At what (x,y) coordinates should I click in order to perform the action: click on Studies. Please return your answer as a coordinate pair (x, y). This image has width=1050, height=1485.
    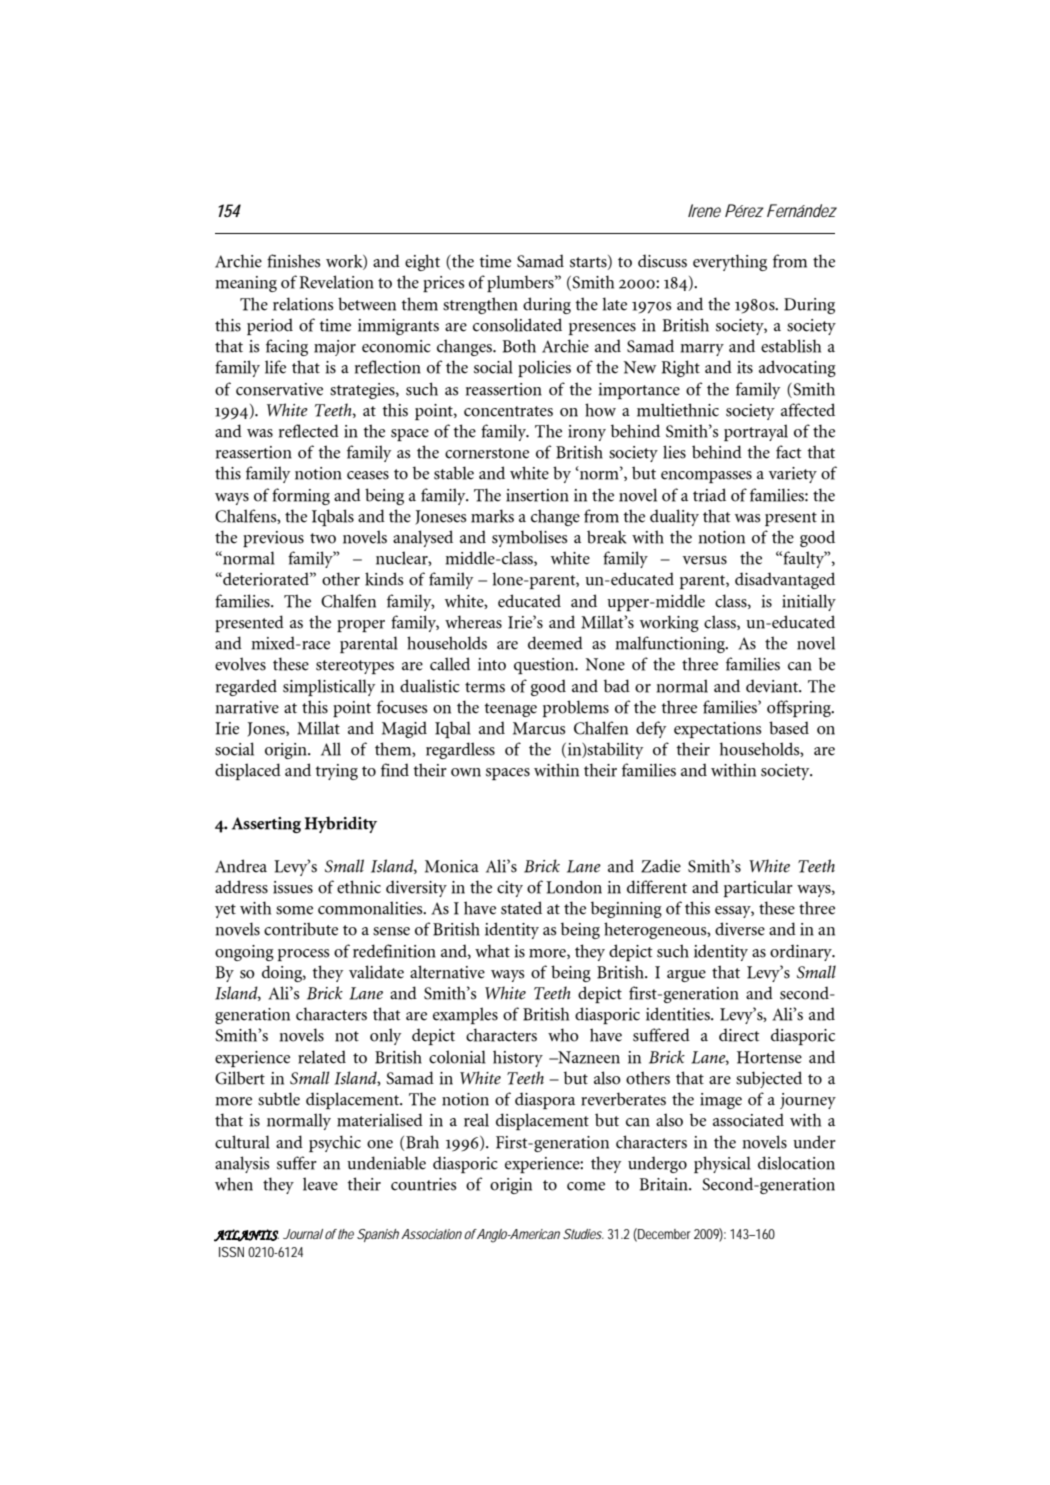
    Looking at the image, I should click on (582, 1234).
